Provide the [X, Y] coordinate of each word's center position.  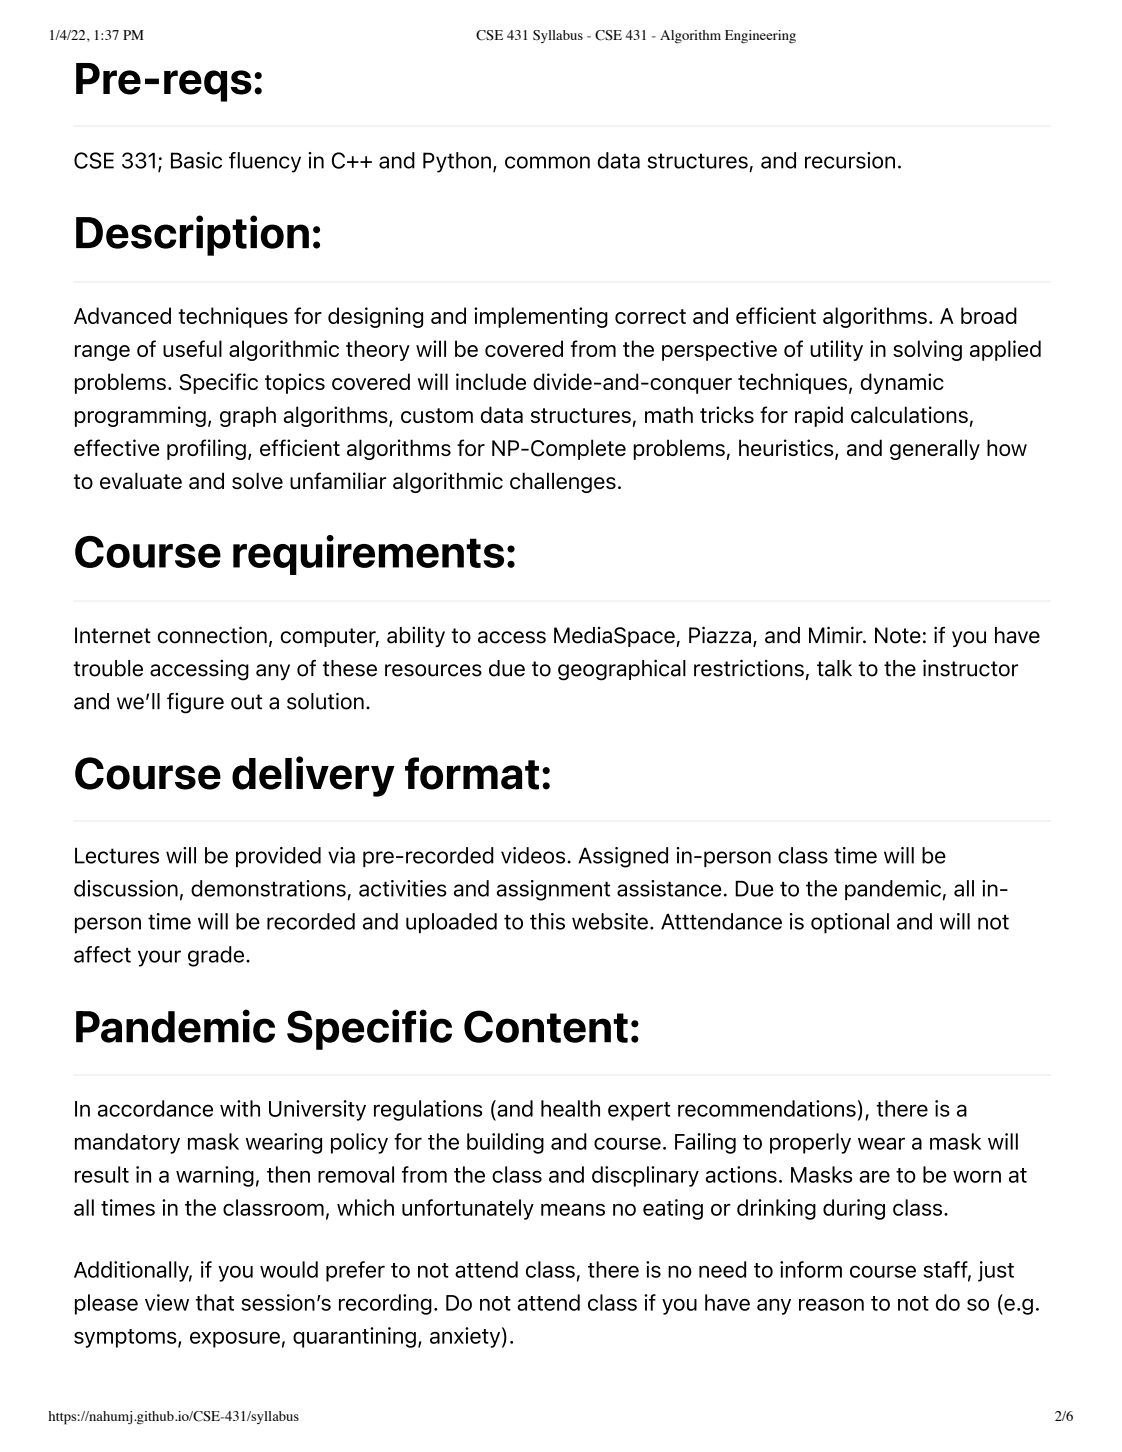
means [573, 1210]
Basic [196, 160]
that [215, 1302]
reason [831, 1304]
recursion [850, 160]
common [547, 162]
